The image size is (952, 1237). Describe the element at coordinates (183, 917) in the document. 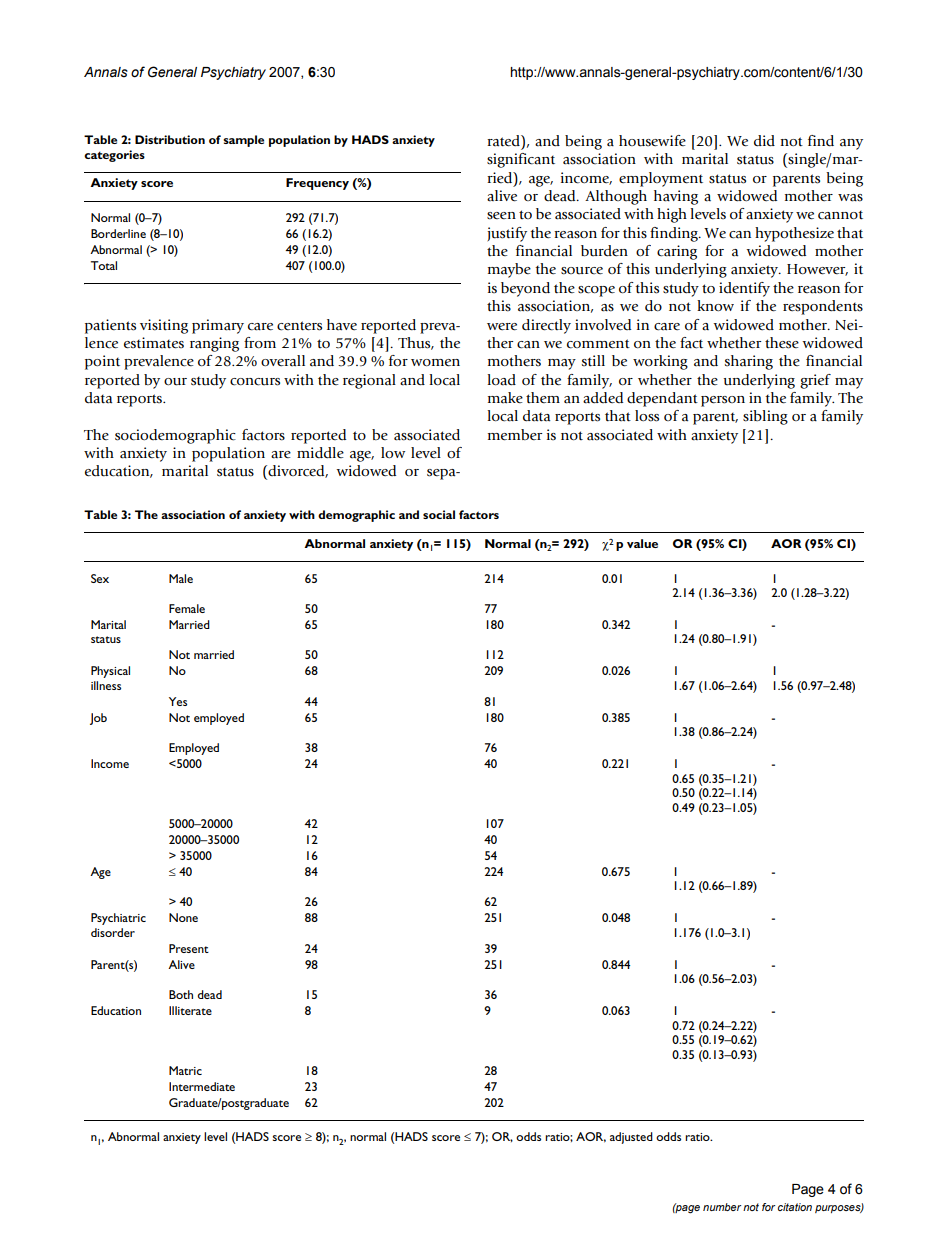

I see `None` at that location.
